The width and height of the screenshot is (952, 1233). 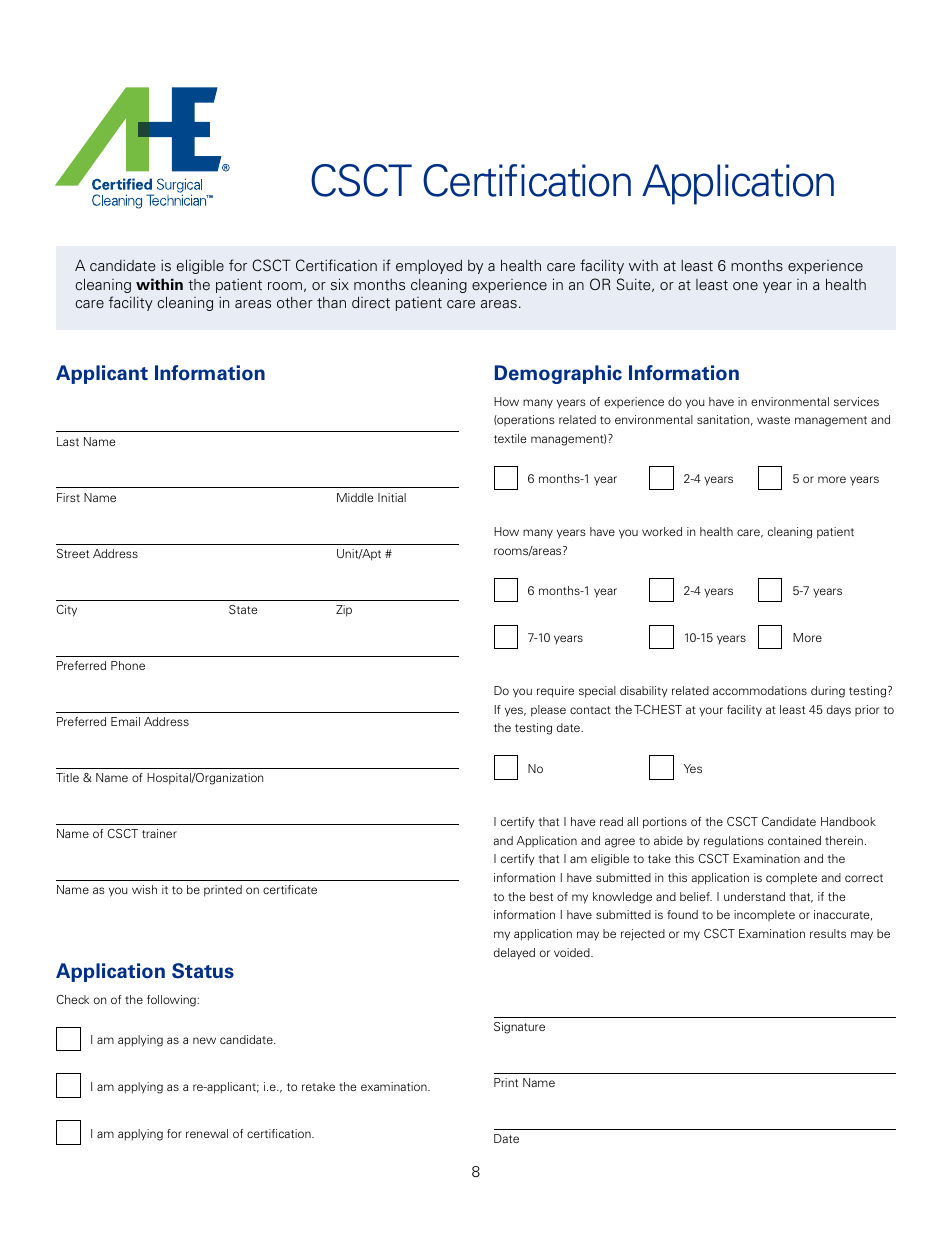 What do you see at coordinates (392, 497) in the screenshot?
I see `Initial` at bounding box center [392, 497].
